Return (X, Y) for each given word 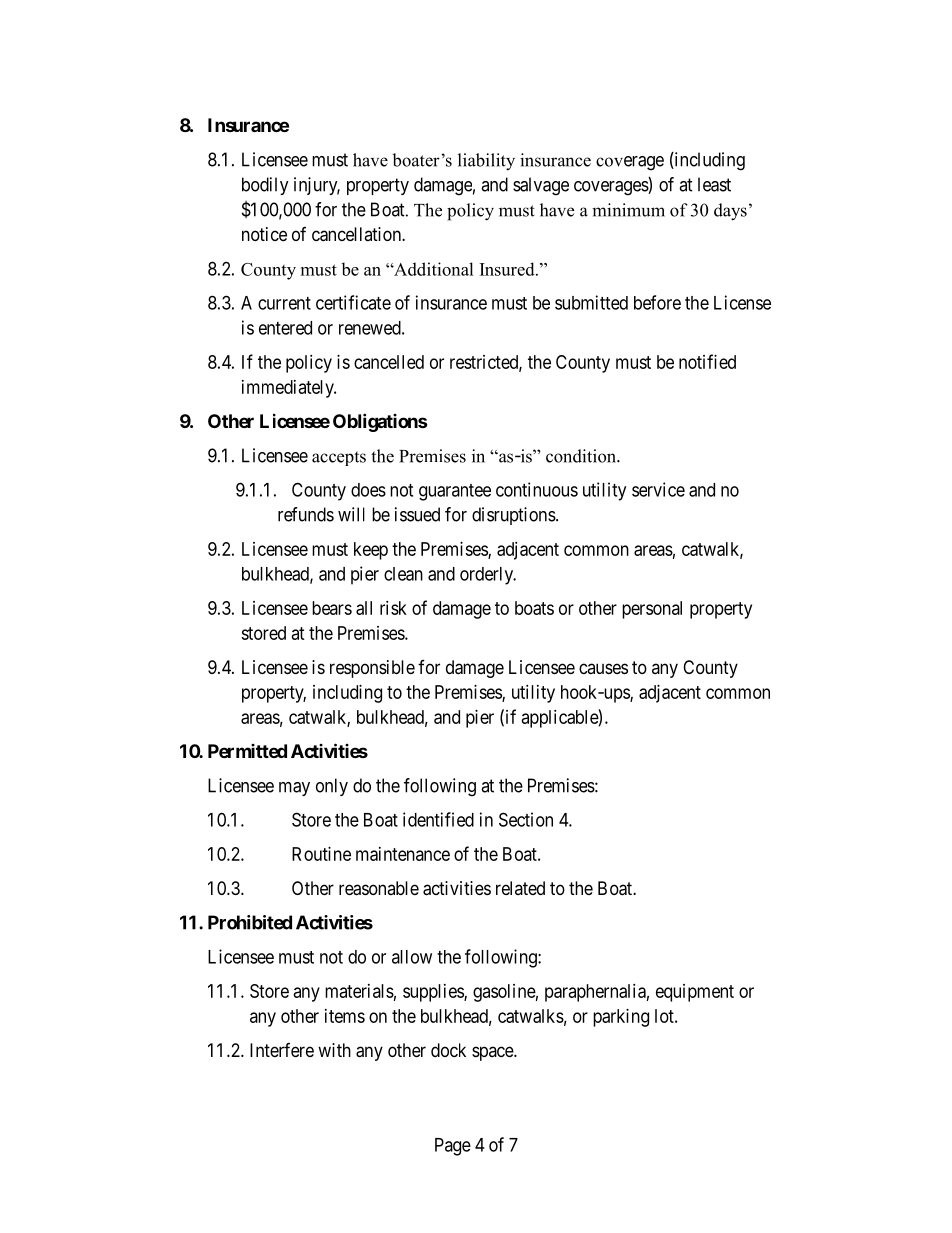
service (658, 489)
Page (453, 1147)
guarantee (455, 492)
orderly (487, 576)
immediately (289, 389)
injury (317, 186)
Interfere (282, 1050)
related (520, 888)
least (714, 184)
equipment (695, 993)
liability (486, 162)
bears (332, 608)
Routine (321, 854)
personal (652, 610)
